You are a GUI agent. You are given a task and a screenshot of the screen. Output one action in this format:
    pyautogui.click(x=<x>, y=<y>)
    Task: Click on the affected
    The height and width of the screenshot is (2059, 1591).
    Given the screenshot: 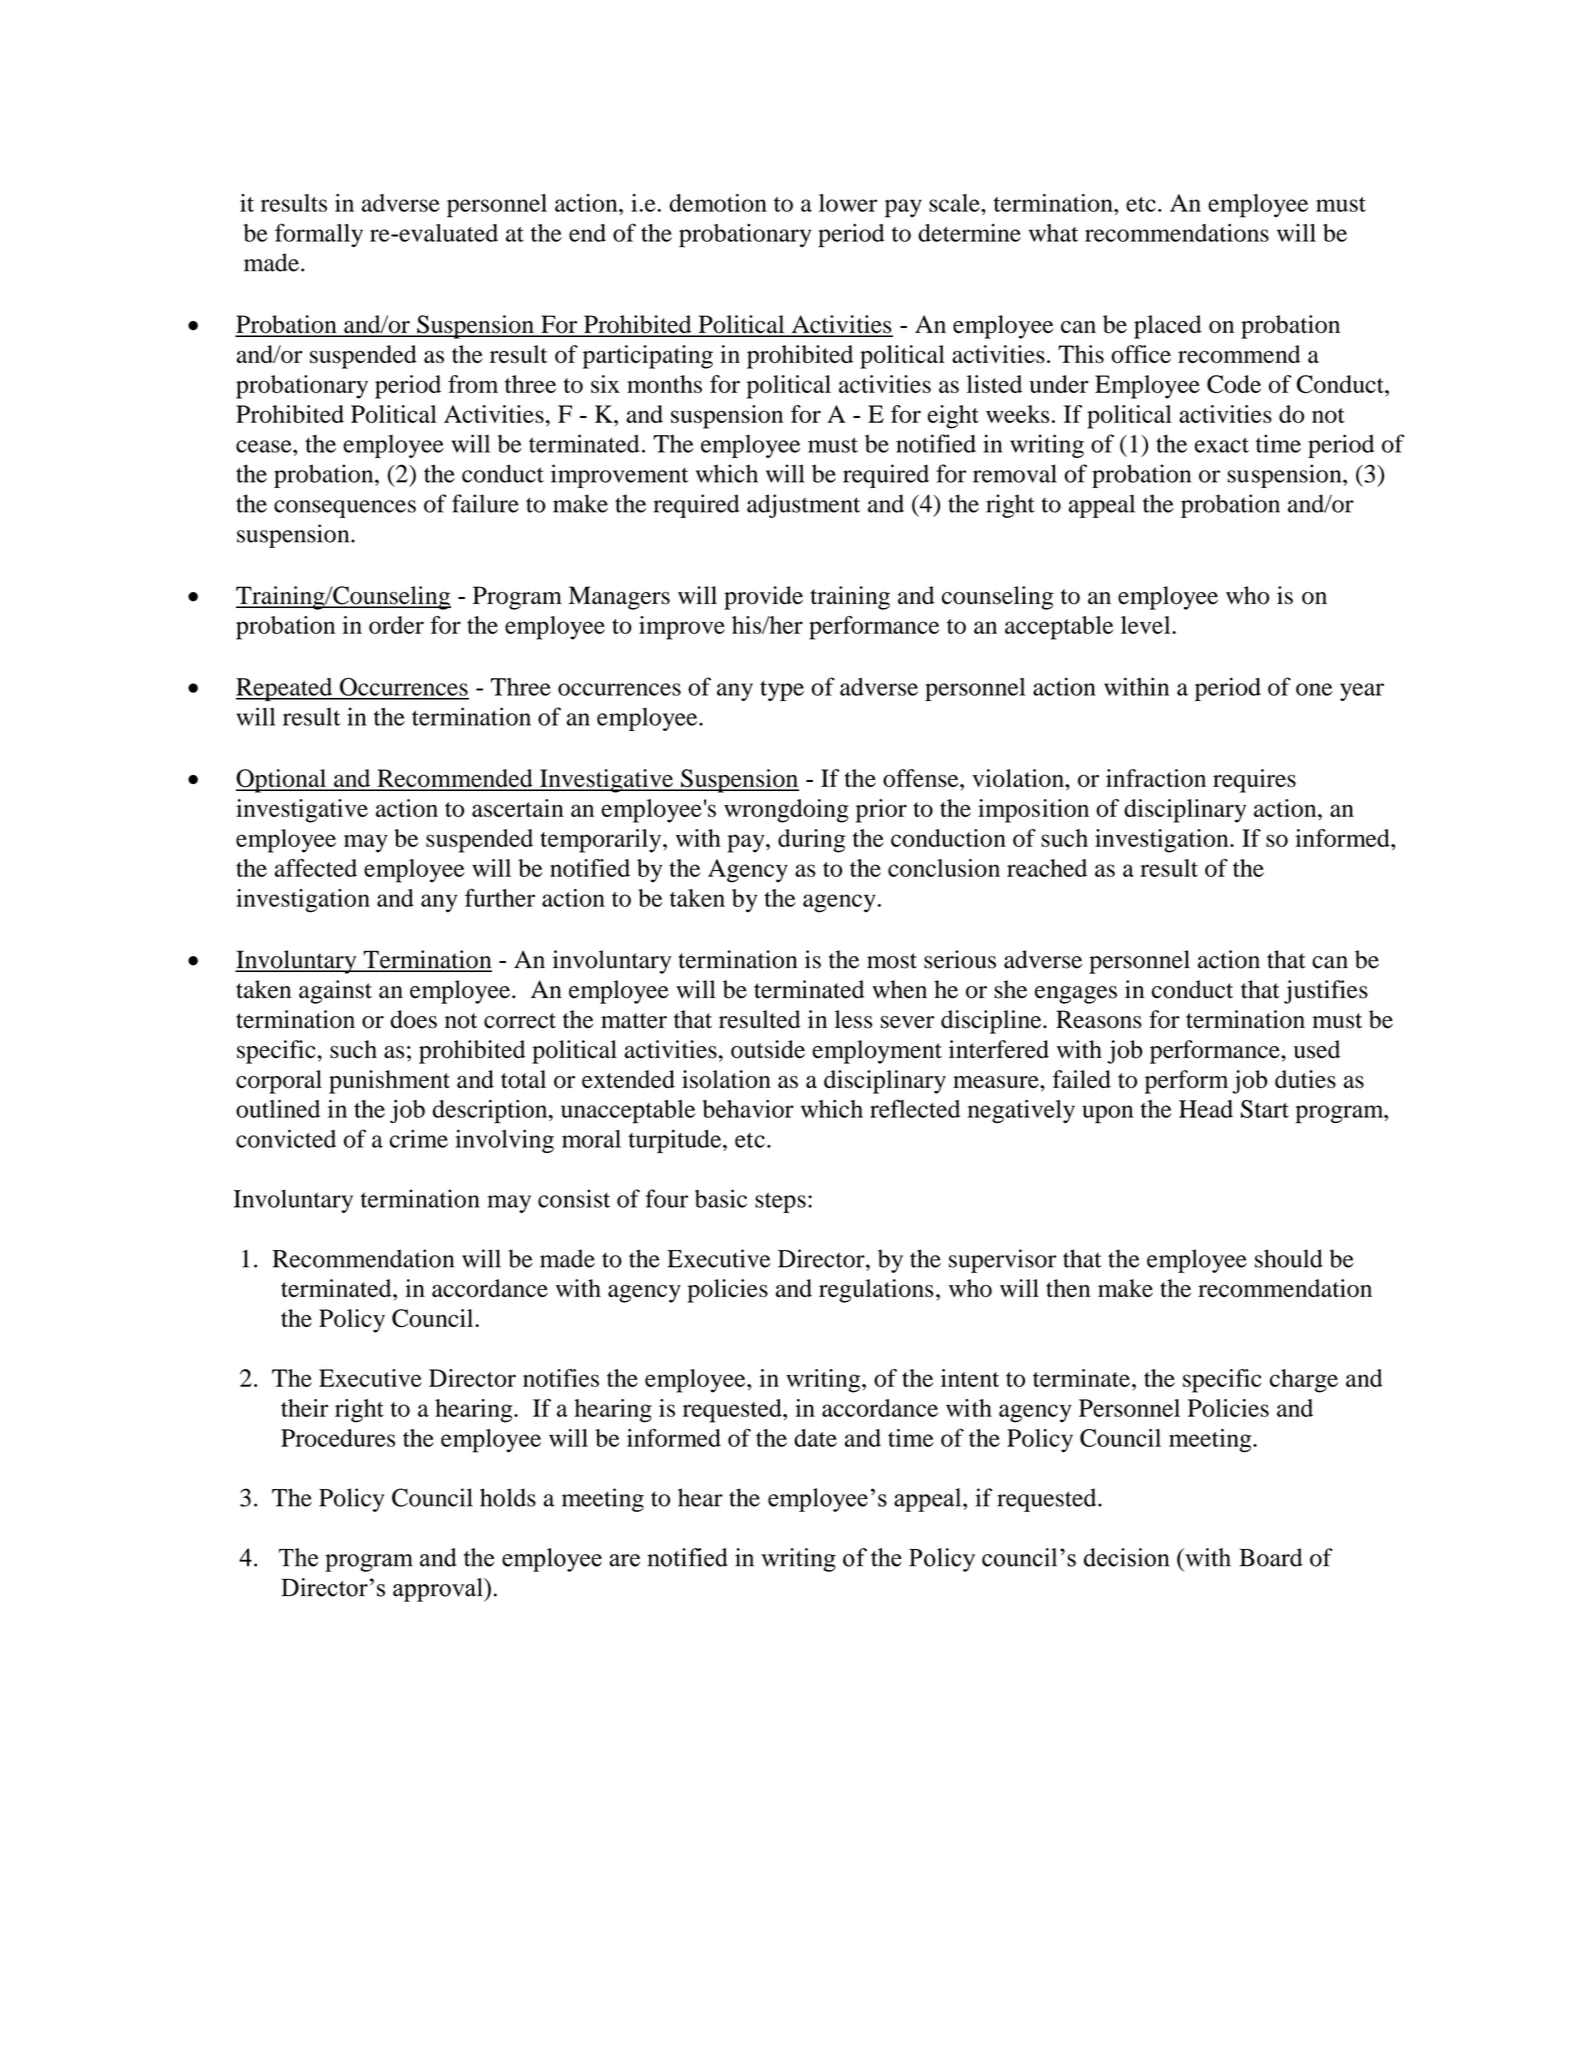 What is the action you would take?
    pyautogui.click(x=316, y=868)
